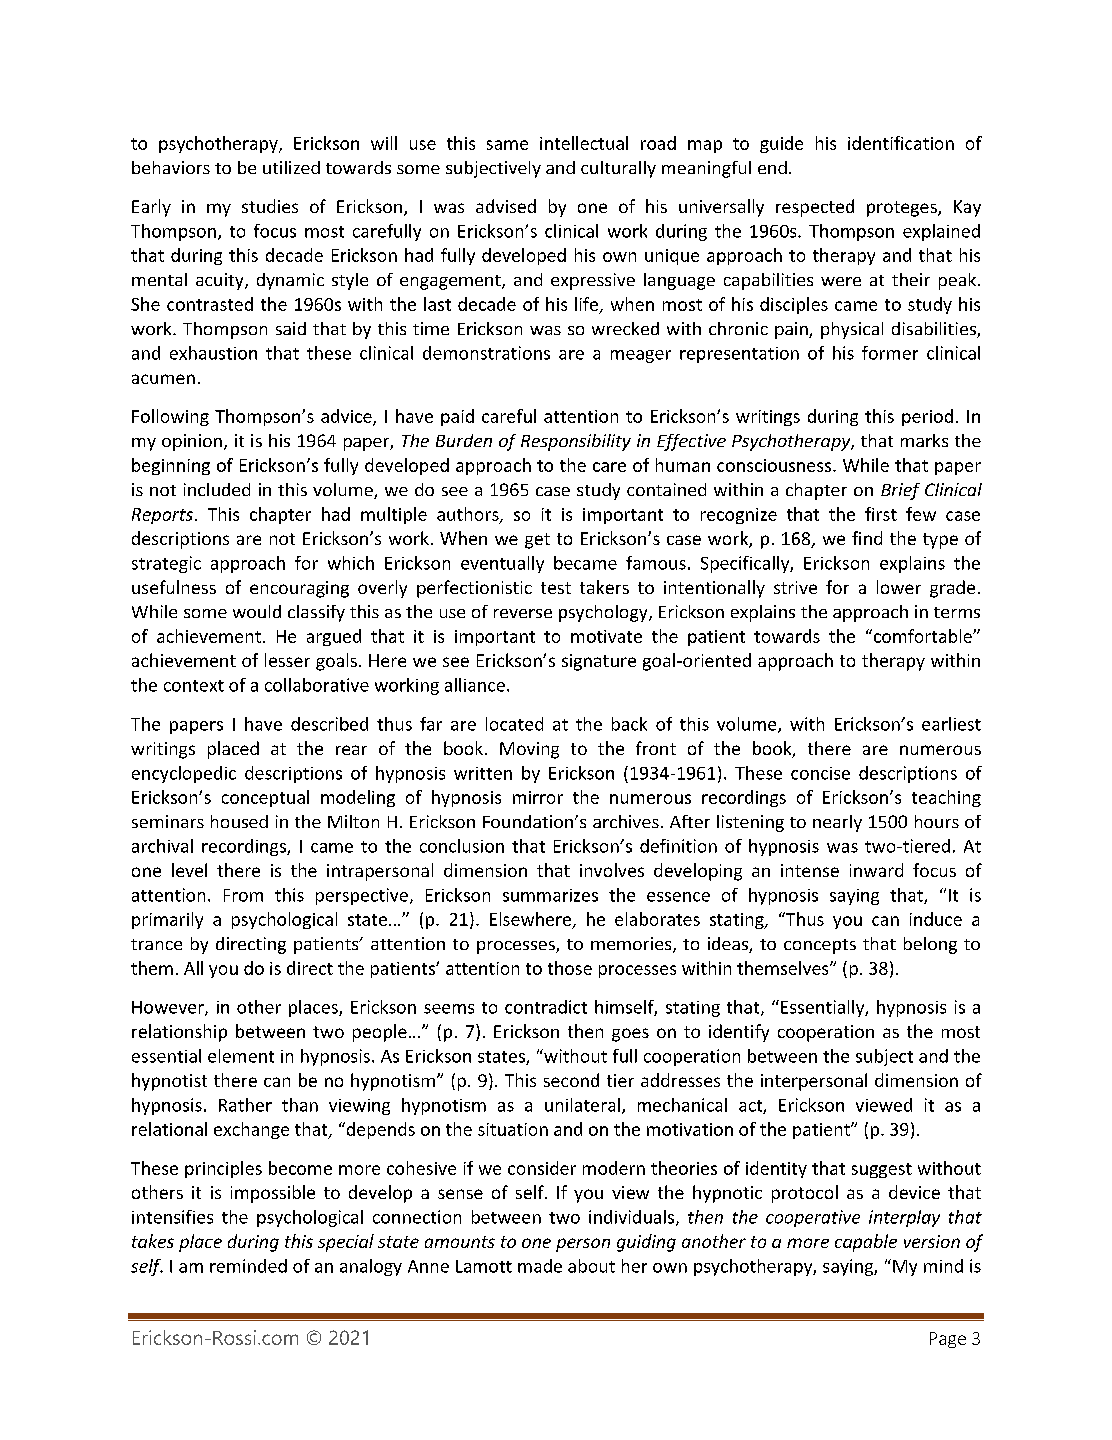 Image resolution: width=1112 pixels, height=1440 pixels. I want to click on takes, so click(153, 1241).
